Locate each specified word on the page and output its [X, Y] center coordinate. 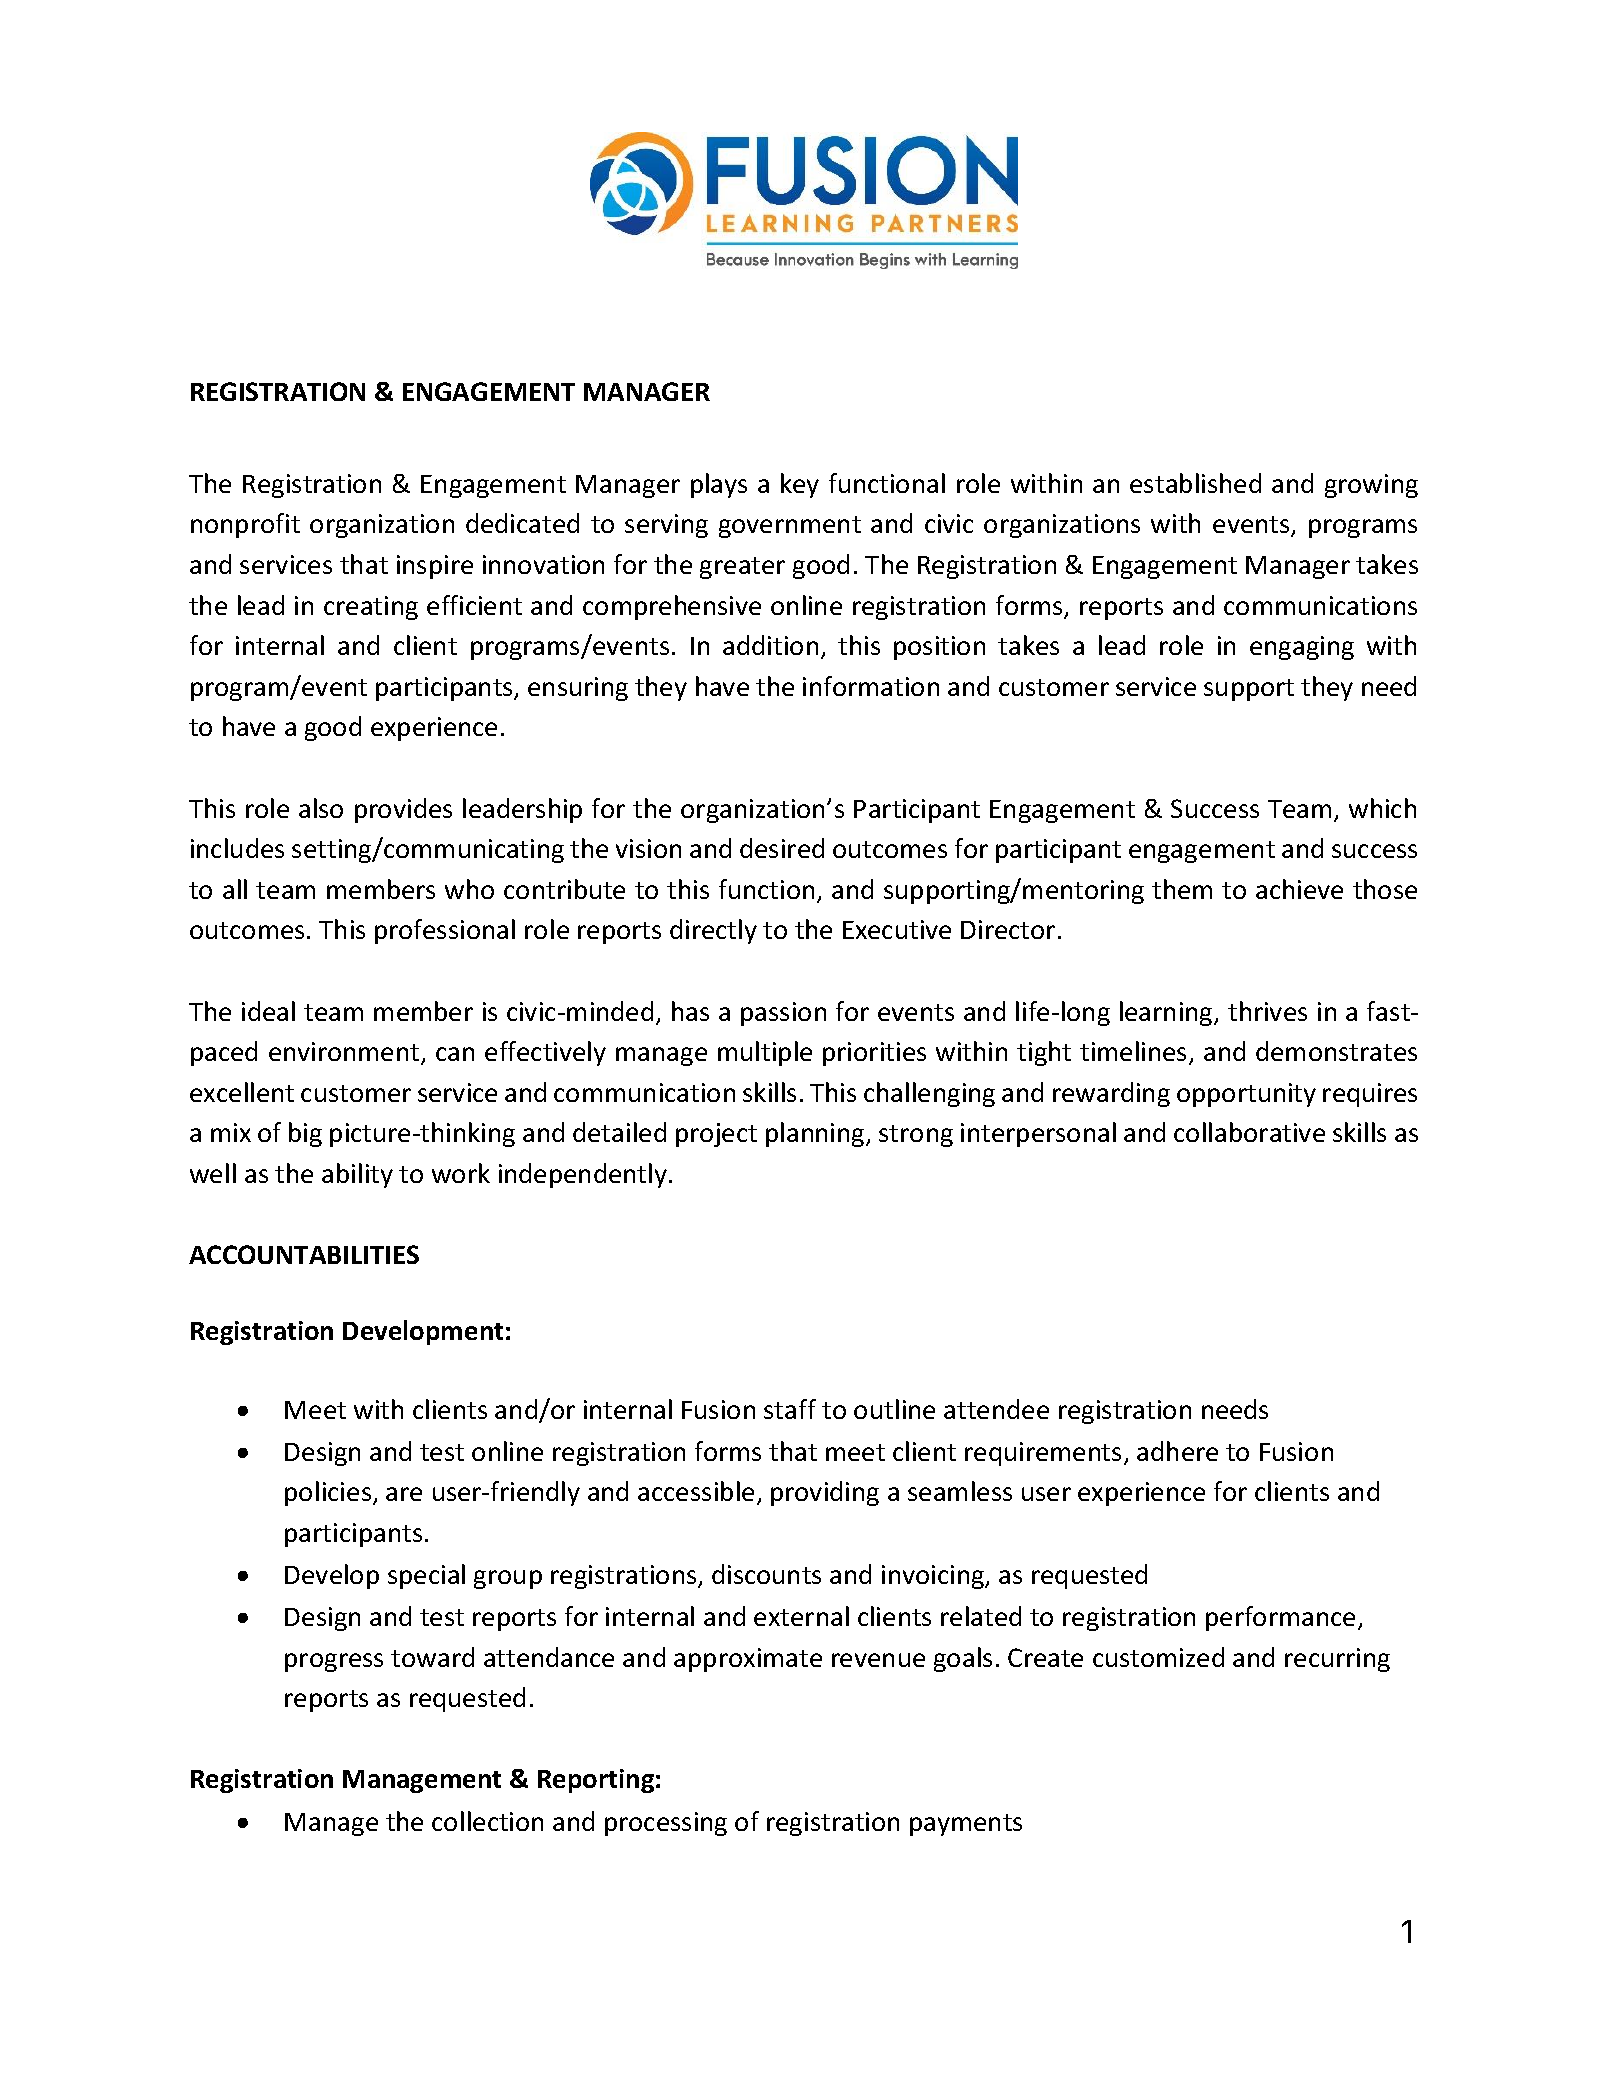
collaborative [1249, 1132]
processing [666, 1824]
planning [816, 1134]
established [1195, 483]
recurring [1337, 1660]
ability [357, 1175]
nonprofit [245, 525]
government [790, 527]
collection [487, 1821]
